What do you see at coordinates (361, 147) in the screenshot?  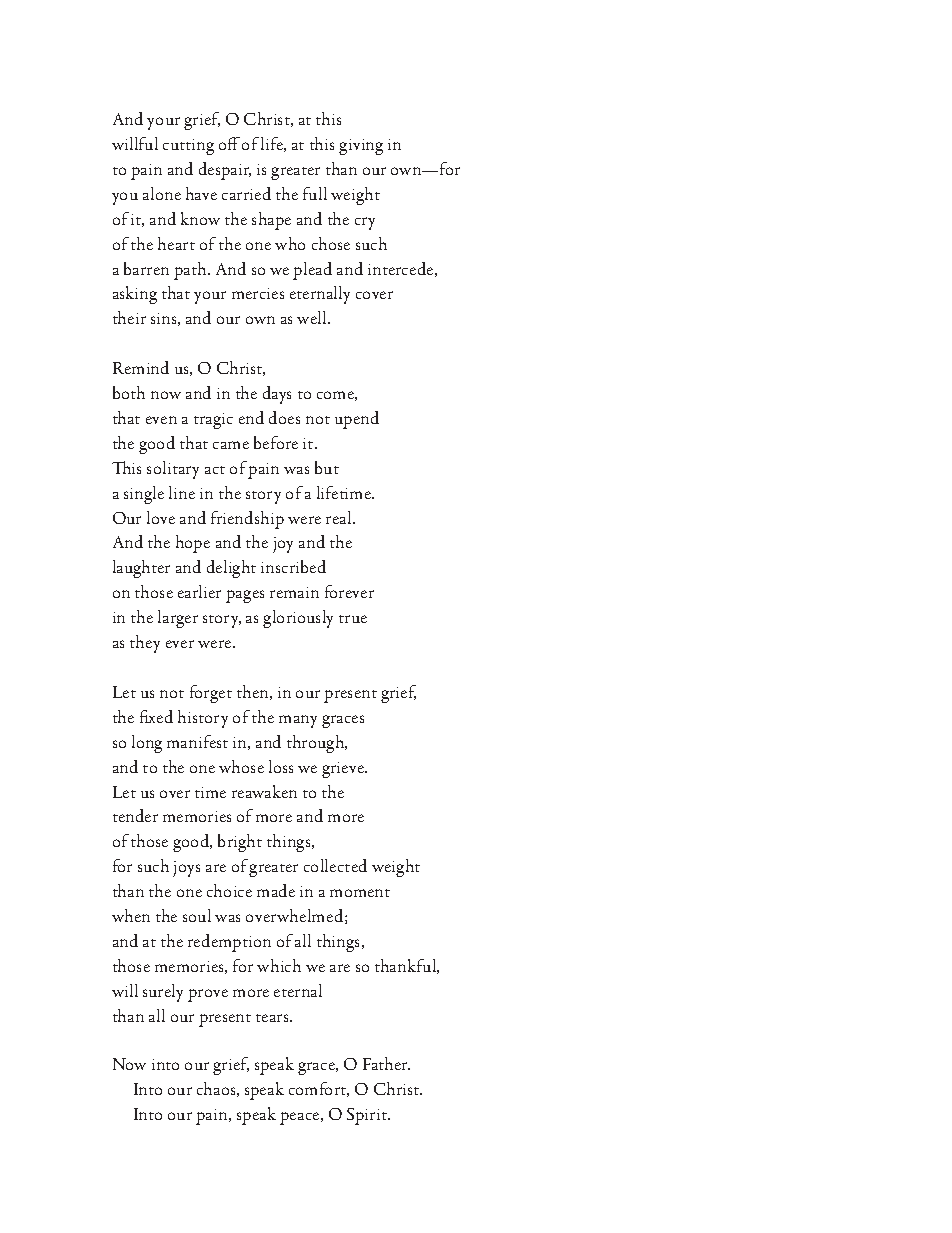 I see `giving` at bounding box center [361, 147].
